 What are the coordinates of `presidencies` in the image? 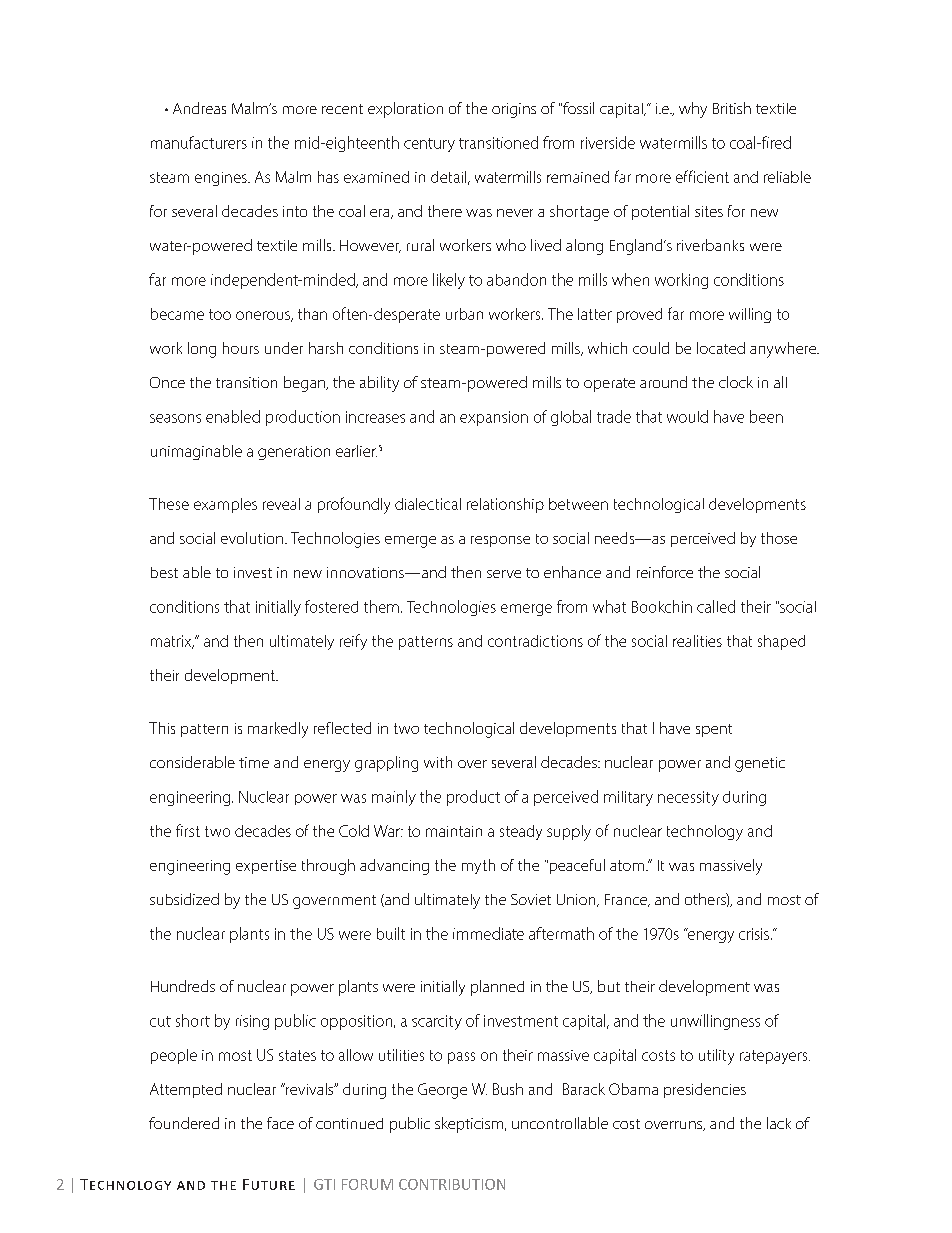 It's located at (705, 1090).
